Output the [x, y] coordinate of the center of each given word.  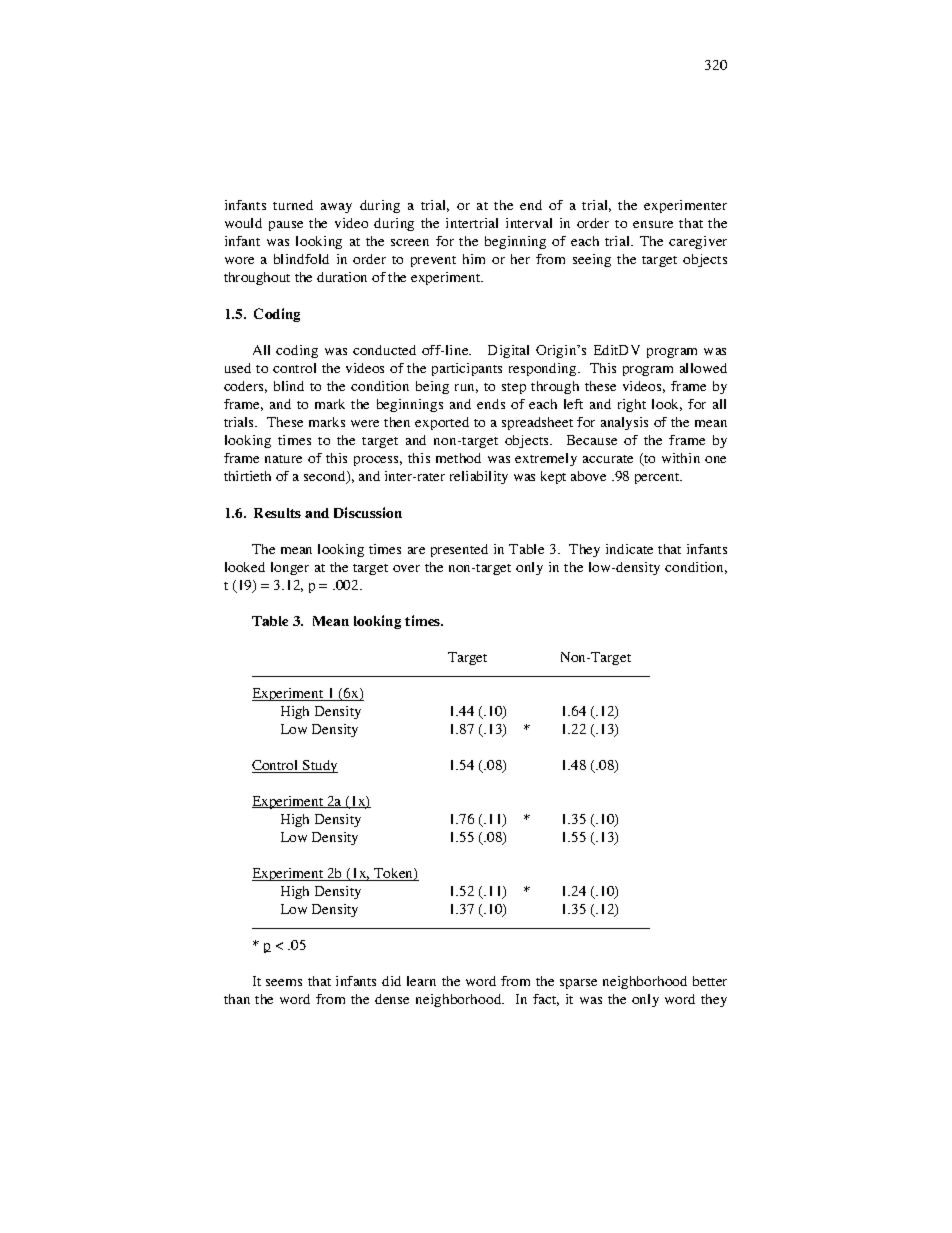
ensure [653, 224]
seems [284, 982]
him [474, 259]
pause [286, 226]
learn [421, 981]
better [710, 981]
